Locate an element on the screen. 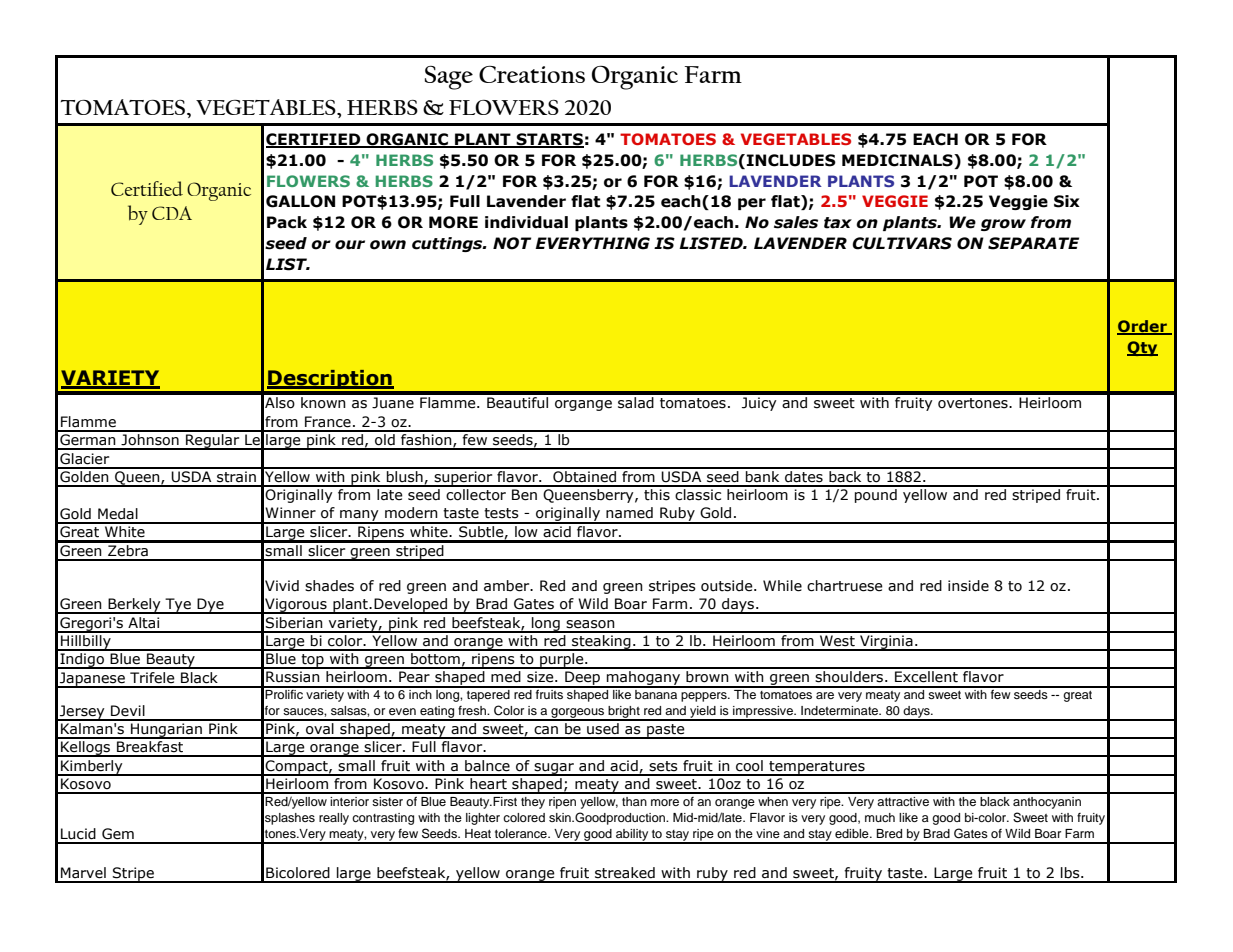 This screenshot has width=1233, height=952. SEPARATE is located at coordinates (1033, 243).
